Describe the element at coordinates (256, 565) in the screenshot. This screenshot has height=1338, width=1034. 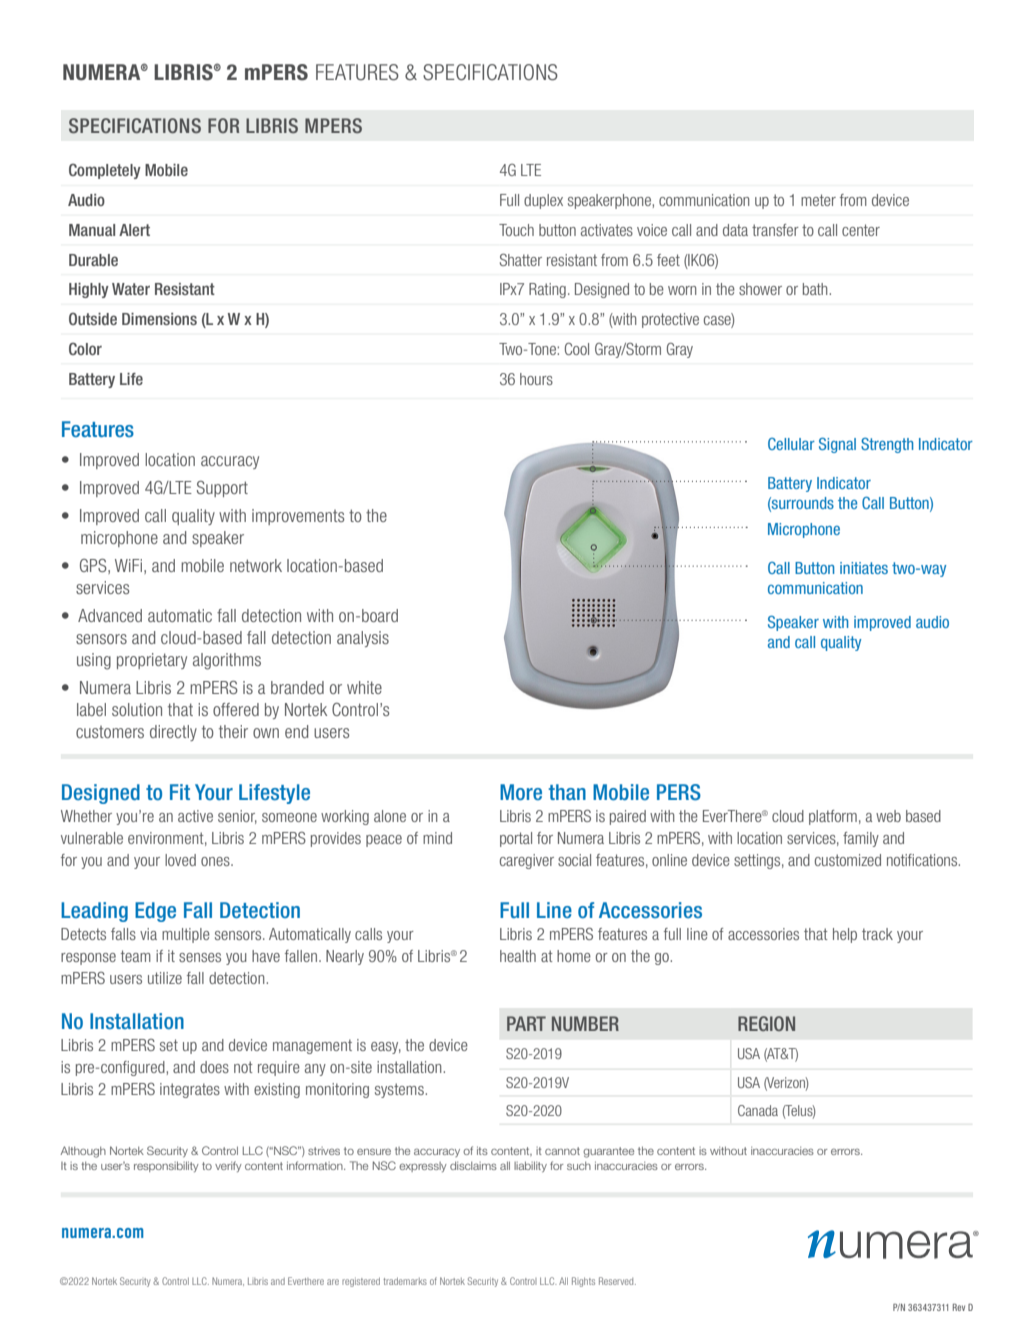
I see `network` at that location.
